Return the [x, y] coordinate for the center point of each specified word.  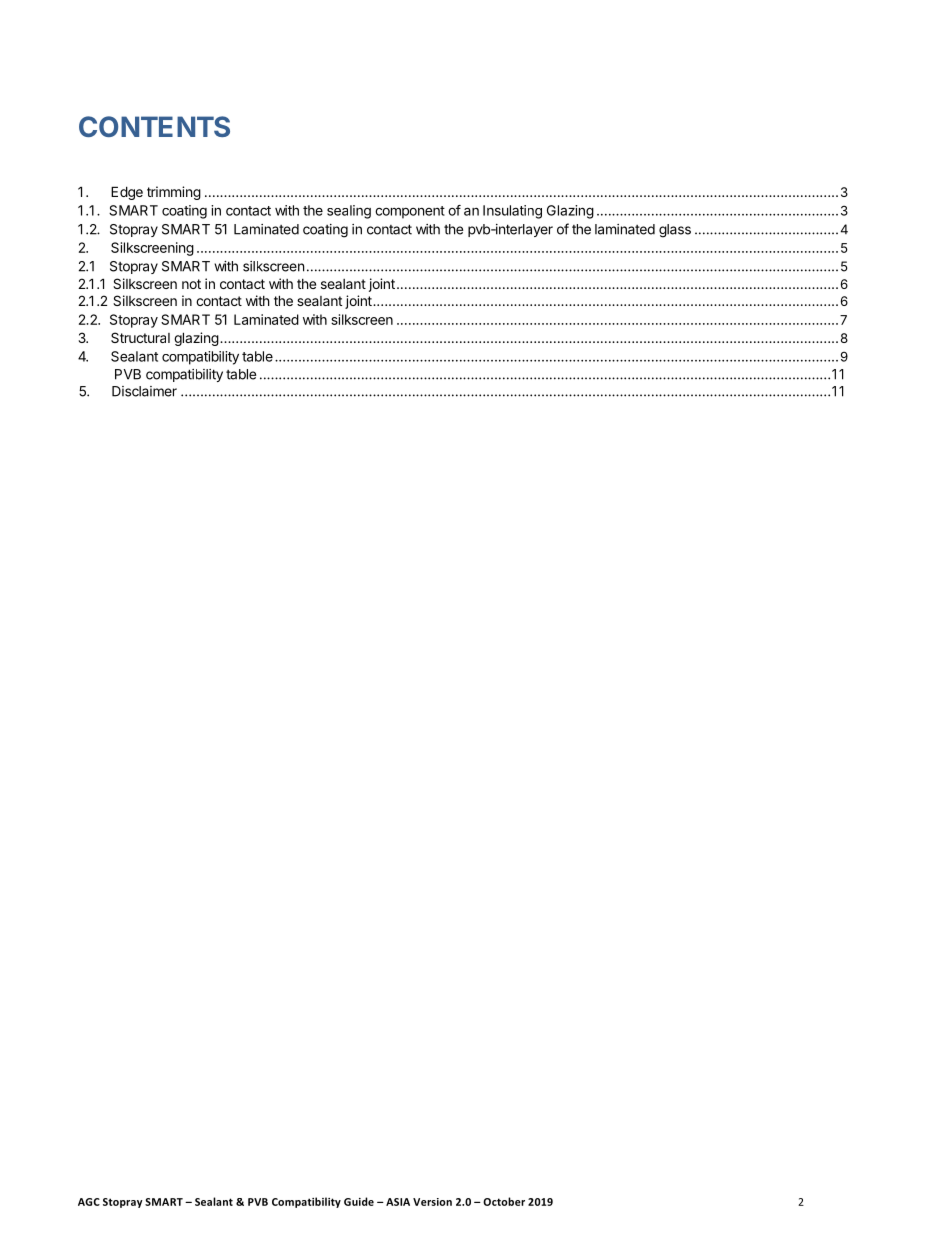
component [410, 212]
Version [432, 1202]
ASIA [398, 1202]
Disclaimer [144, 391]
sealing [349, 212]
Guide [359, 1201]
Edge [127, 193]
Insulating [512, 212]
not [191, 284]
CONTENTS [154, 126]
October [504, 1201]
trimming [174, 193]
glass [675, 231]
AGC [89, 1202]
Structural [140, 337]
